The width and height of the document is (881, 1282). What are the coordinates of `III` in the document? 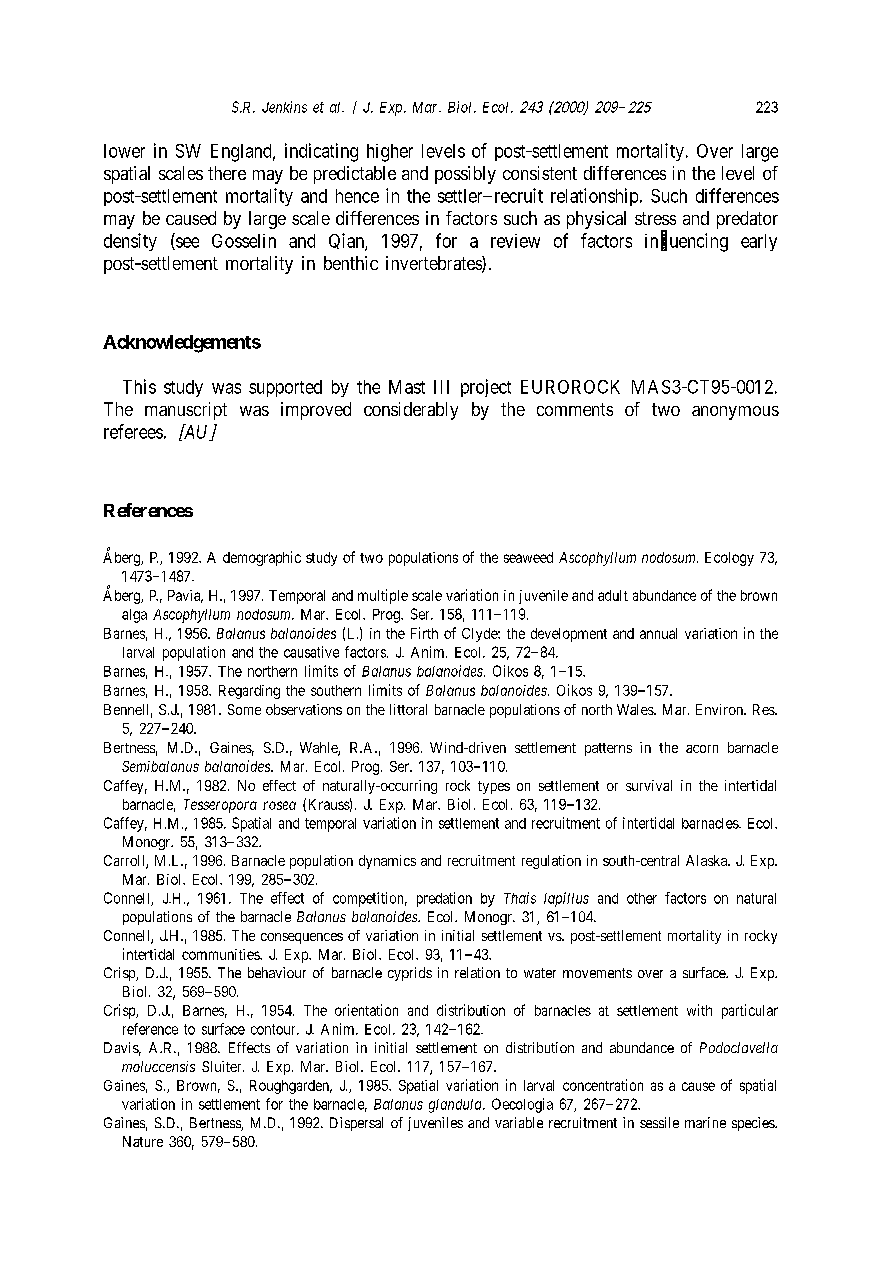 It's located at (441, 387).
